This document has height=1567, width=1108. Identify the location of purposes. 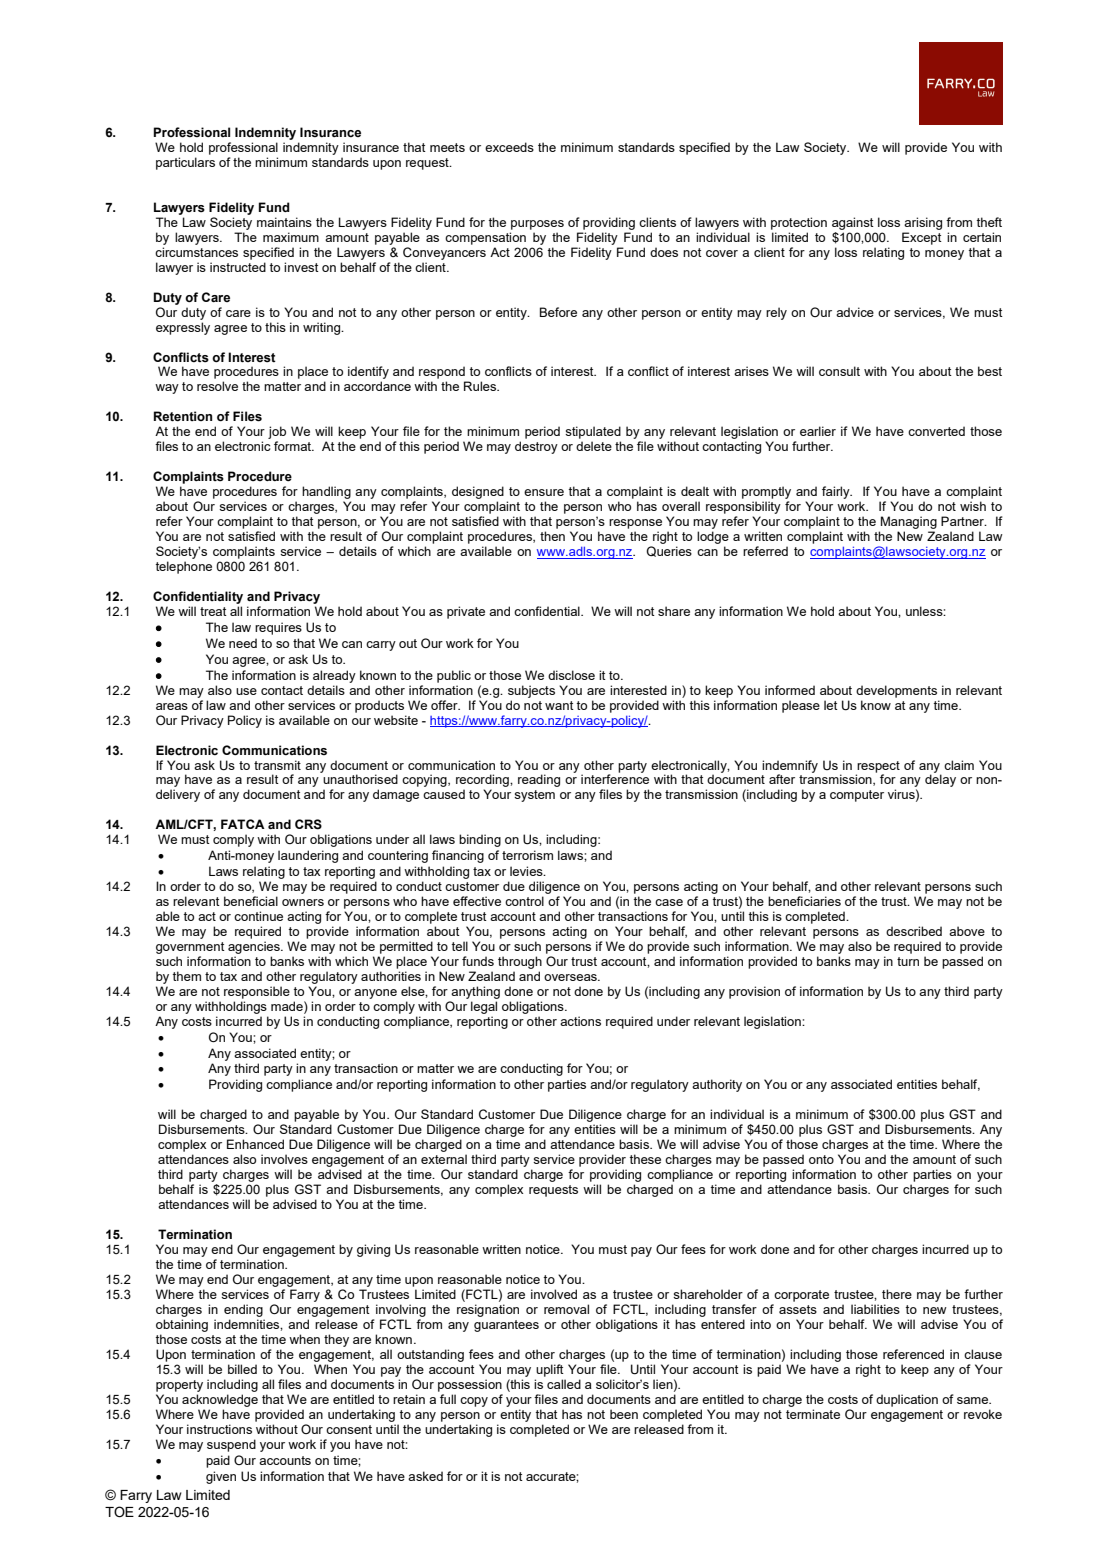
(537, 225).
